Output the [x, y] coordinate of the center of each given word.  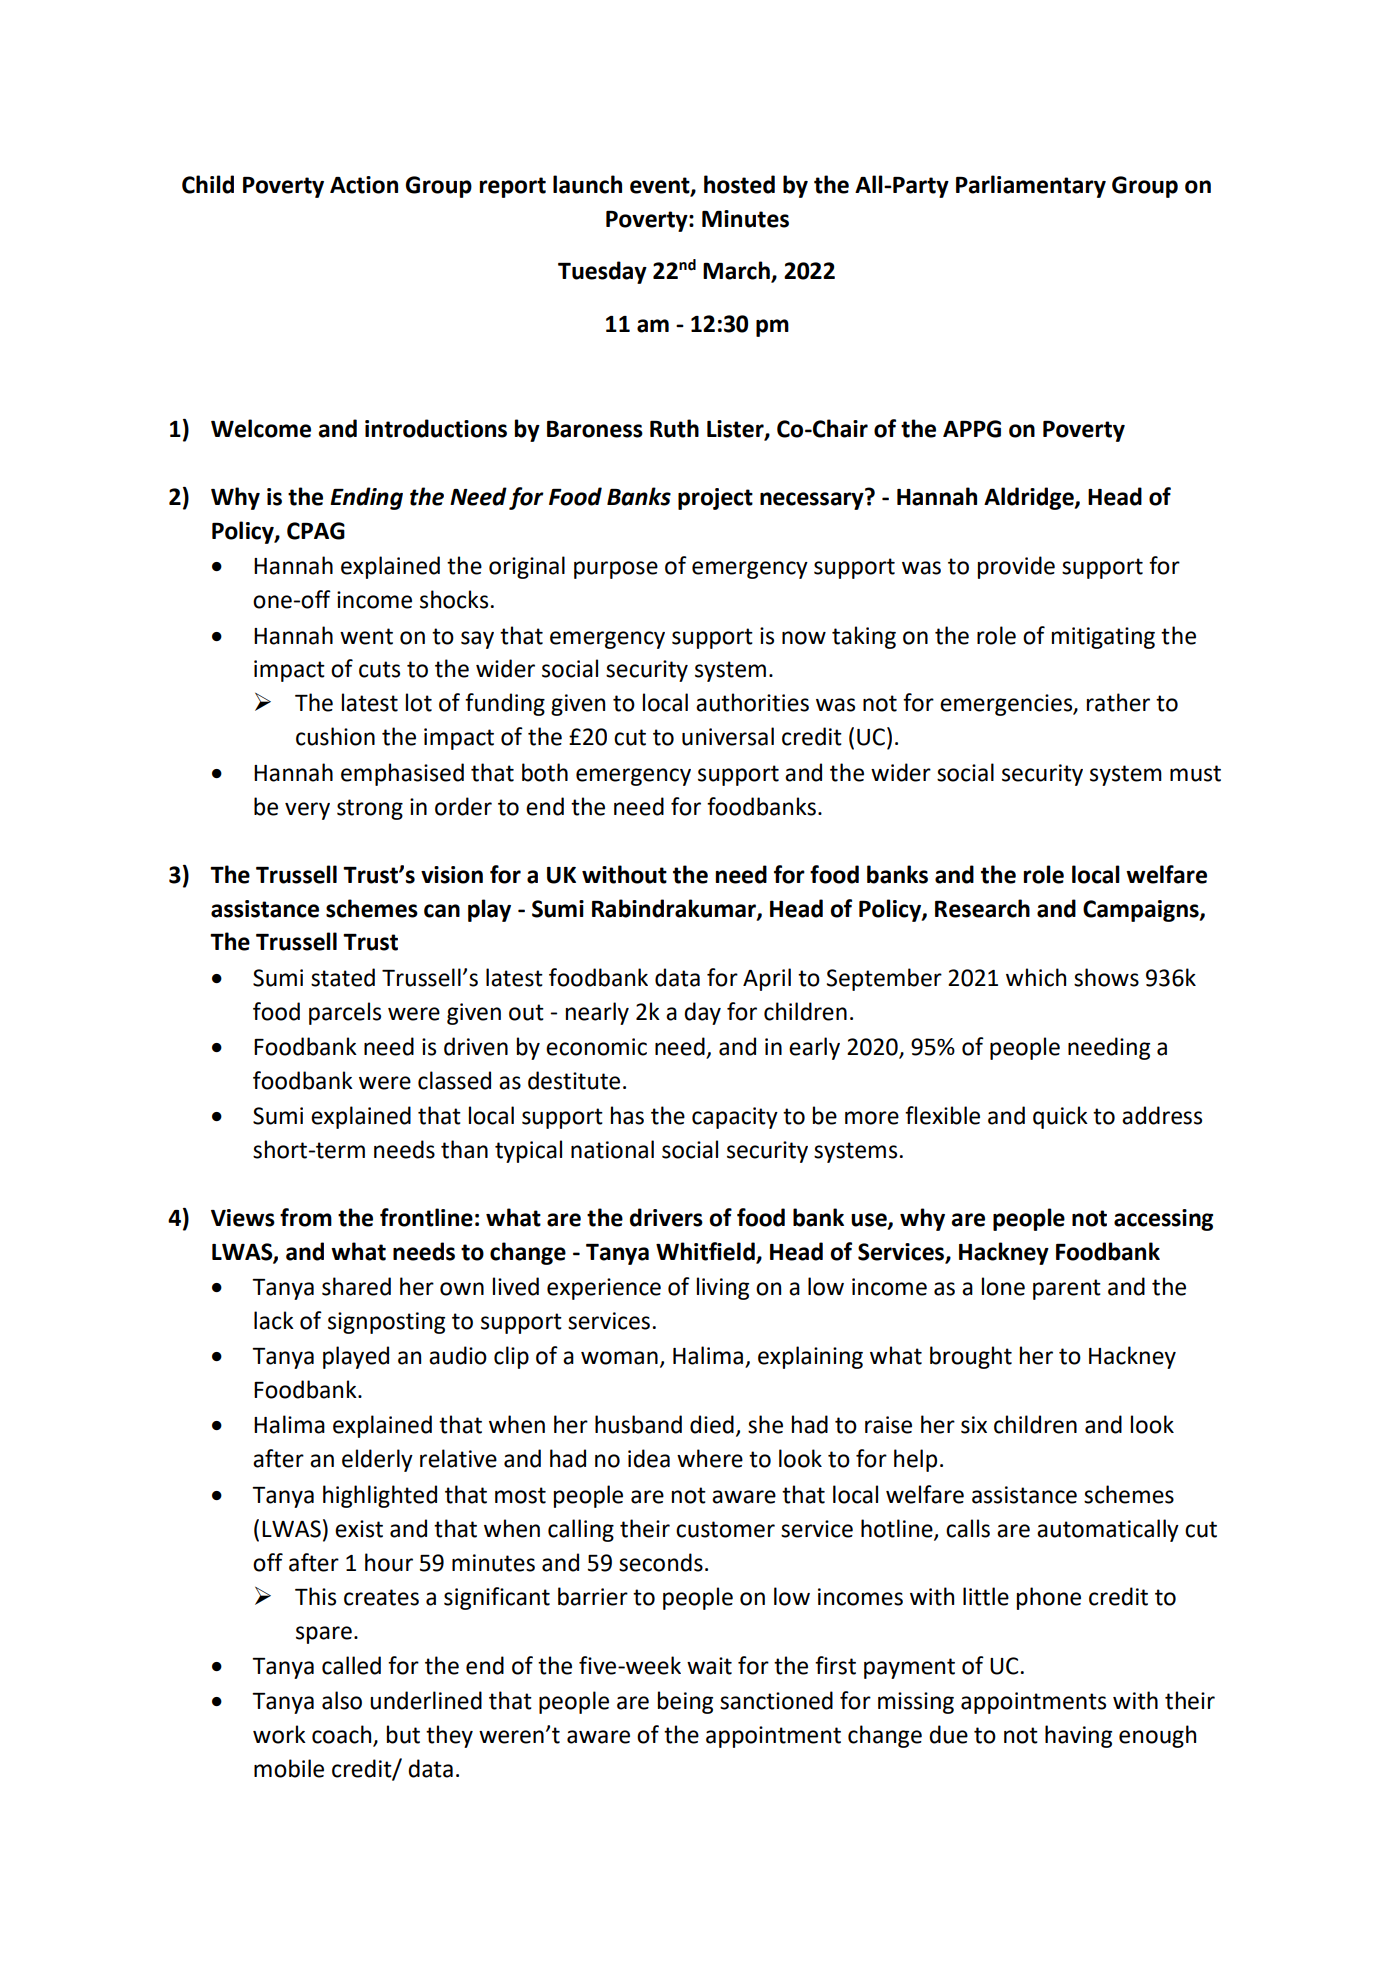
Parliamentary [1031, 186]
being [685, 1702]
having [1078, 1736]
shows [1106, 977]
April [767, 979]
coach [343, 1735]
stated [343, 977]
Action [364, 185]
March [737, 271]
